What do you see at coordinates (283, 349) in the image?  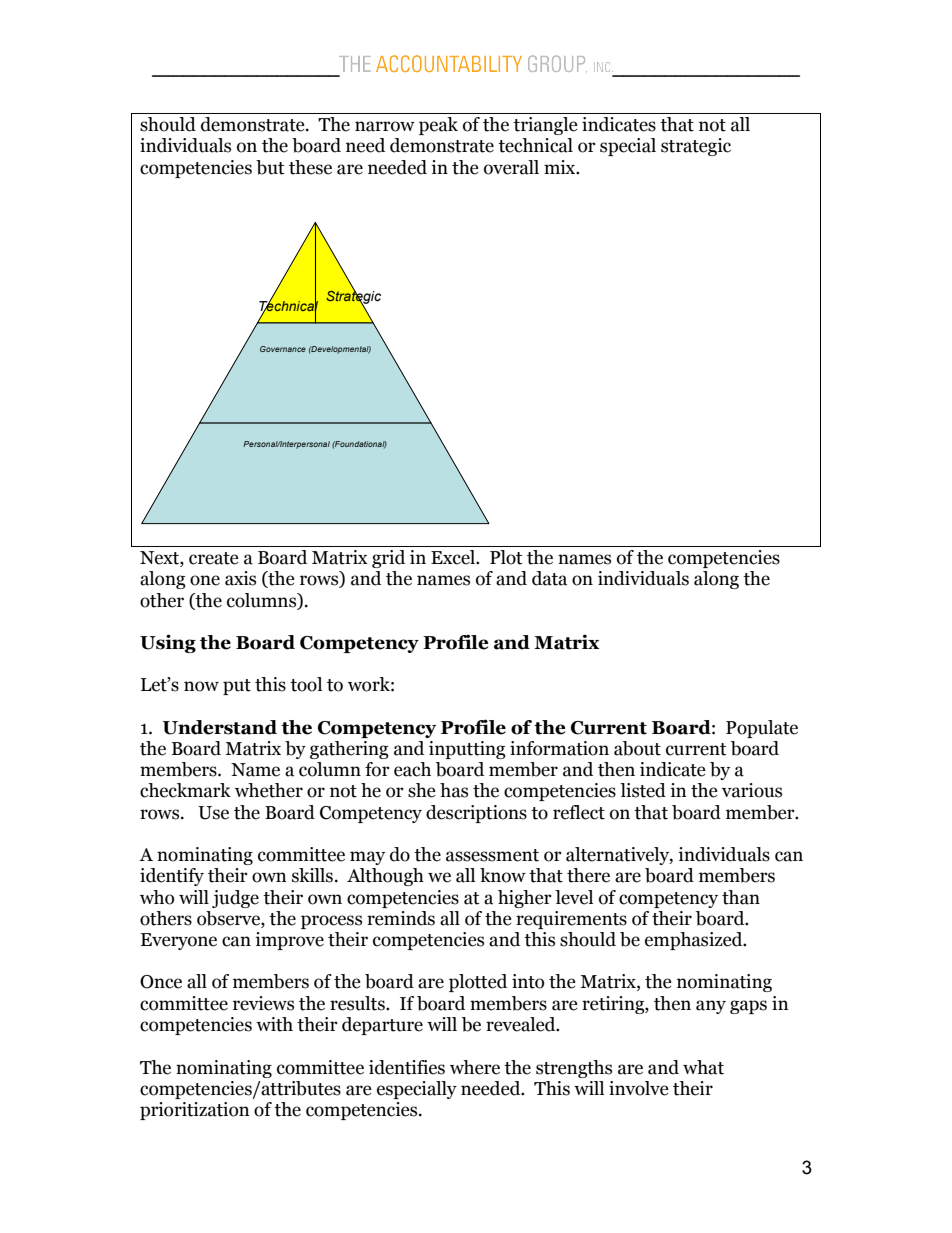 I see `Governance` at bounding box center [283, 349].
